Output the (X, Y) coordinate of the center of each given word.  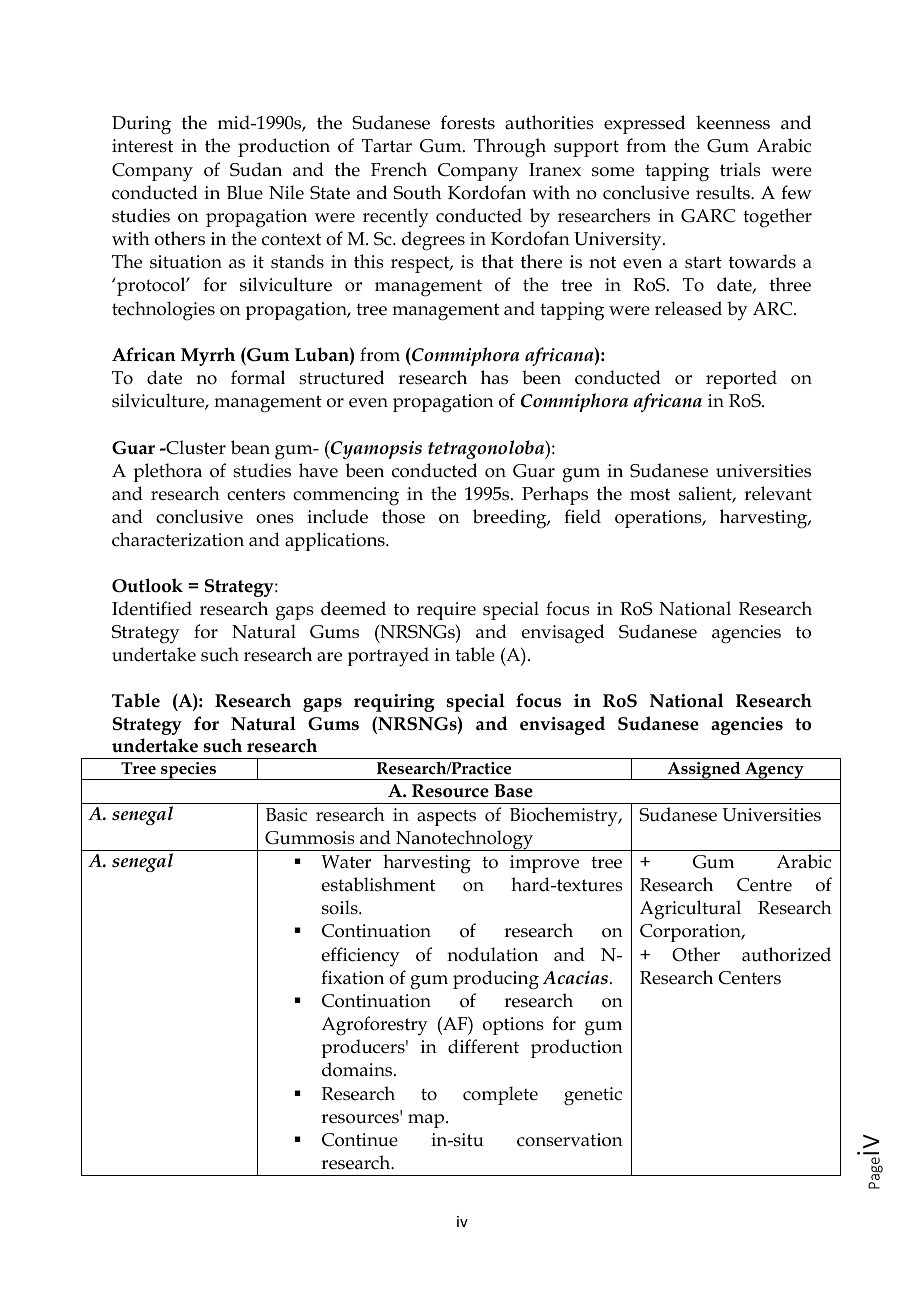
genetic (593, 1096)
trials (740, 169)
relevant (778, 493)
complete (500, 1095)
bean (250, 447)
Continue (360, 1140)
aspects (446, 817)
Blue (245, 192)
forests (468, 122)
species (189, 771)
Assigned (704, 770)
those (403, 516)
